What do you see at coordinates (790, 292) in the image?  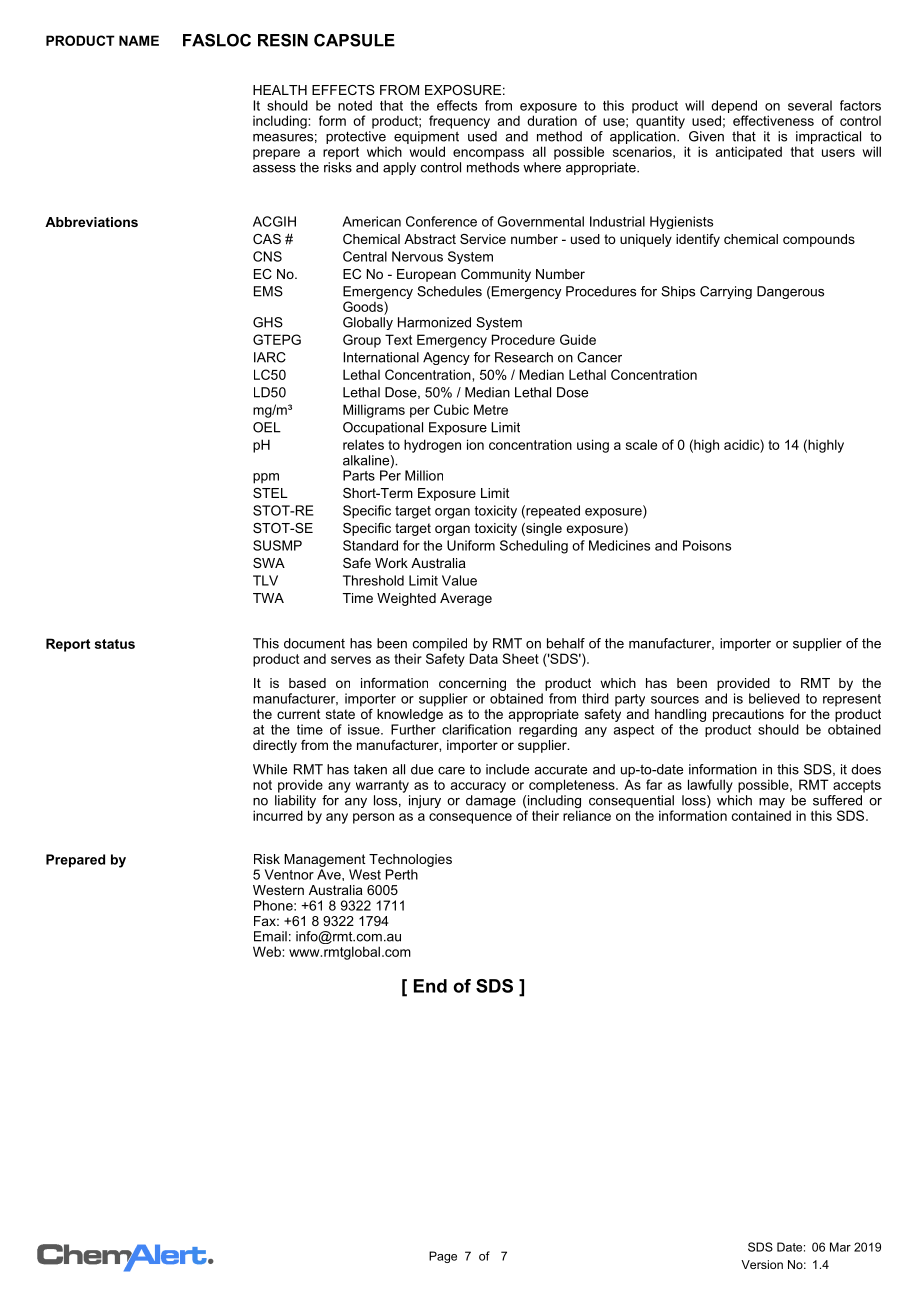 I see `Dangerous` at bounding box center [790, 292].
